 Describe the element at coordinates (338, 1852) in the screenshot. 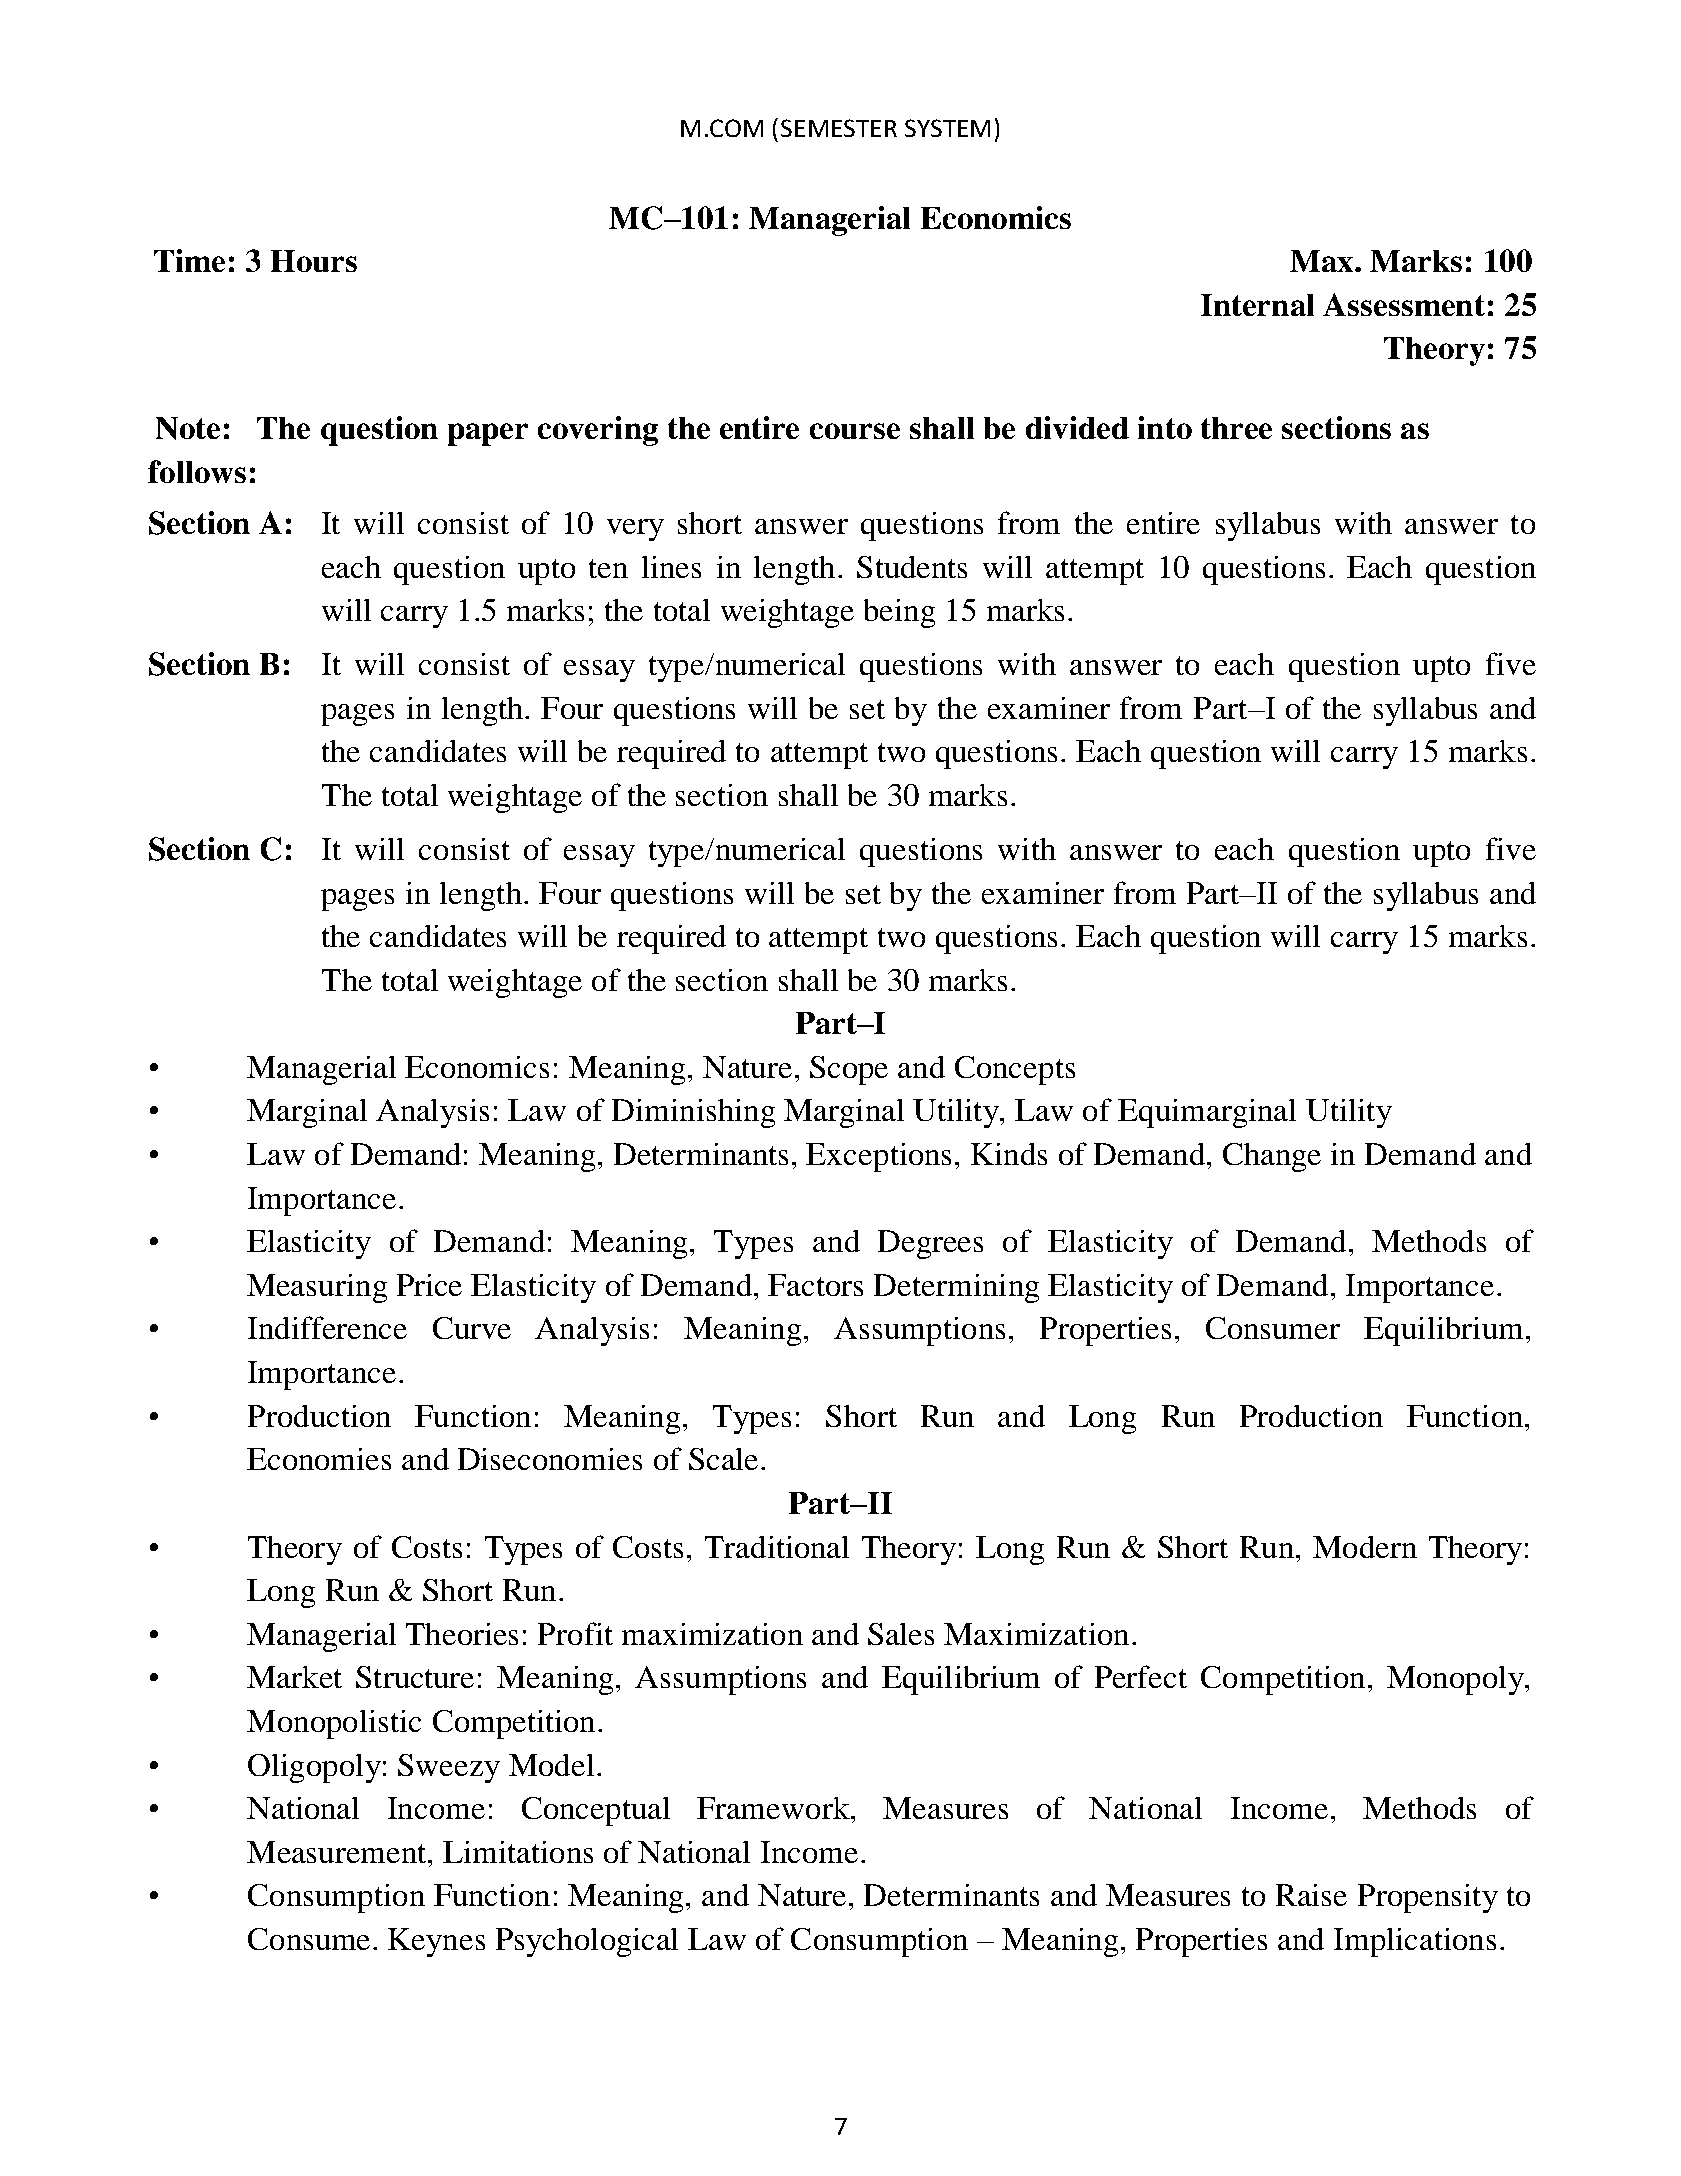

I see `Measurement` at that location.
